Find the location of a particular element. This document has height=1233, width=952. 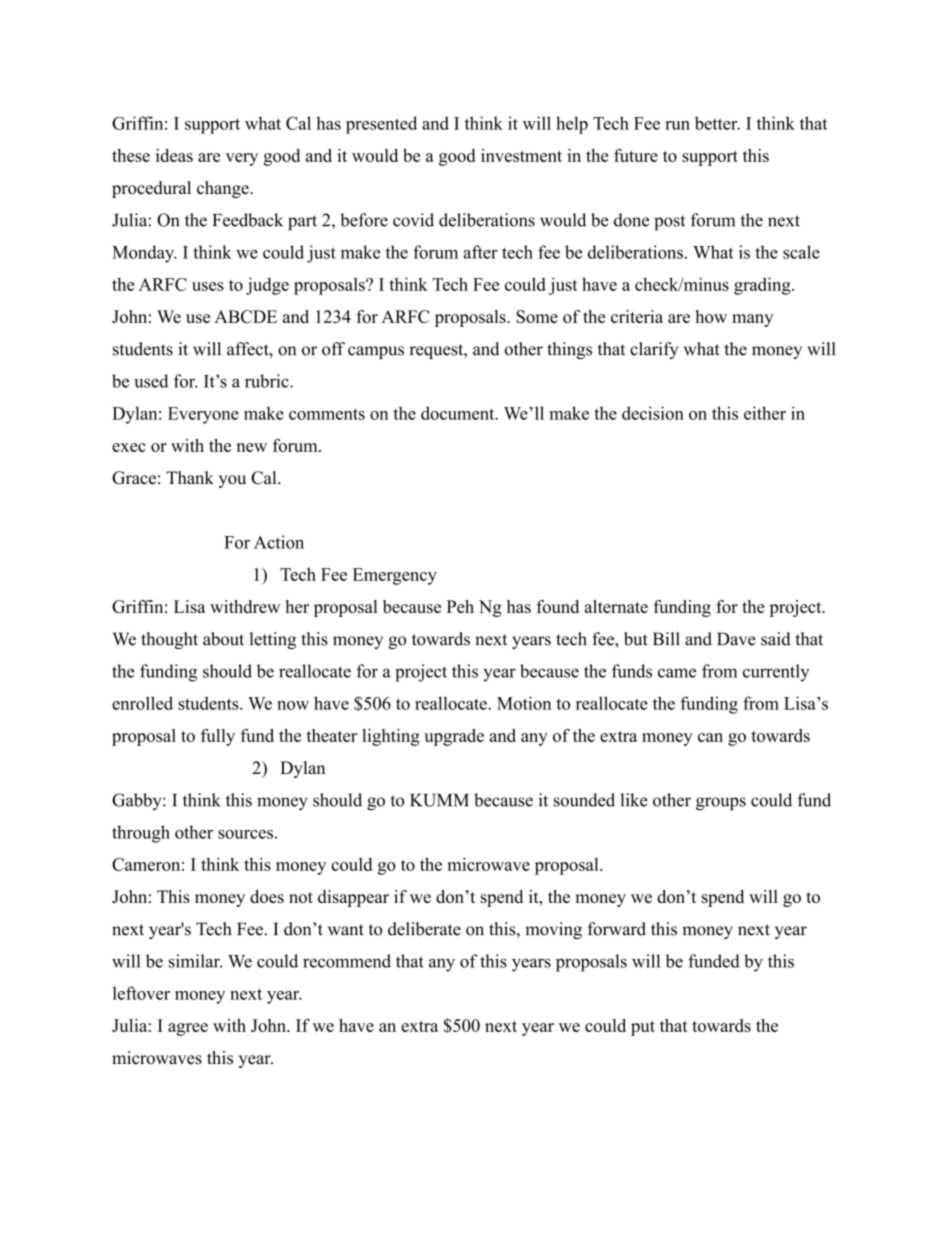

rubric is located at coordinates (268, 381).
